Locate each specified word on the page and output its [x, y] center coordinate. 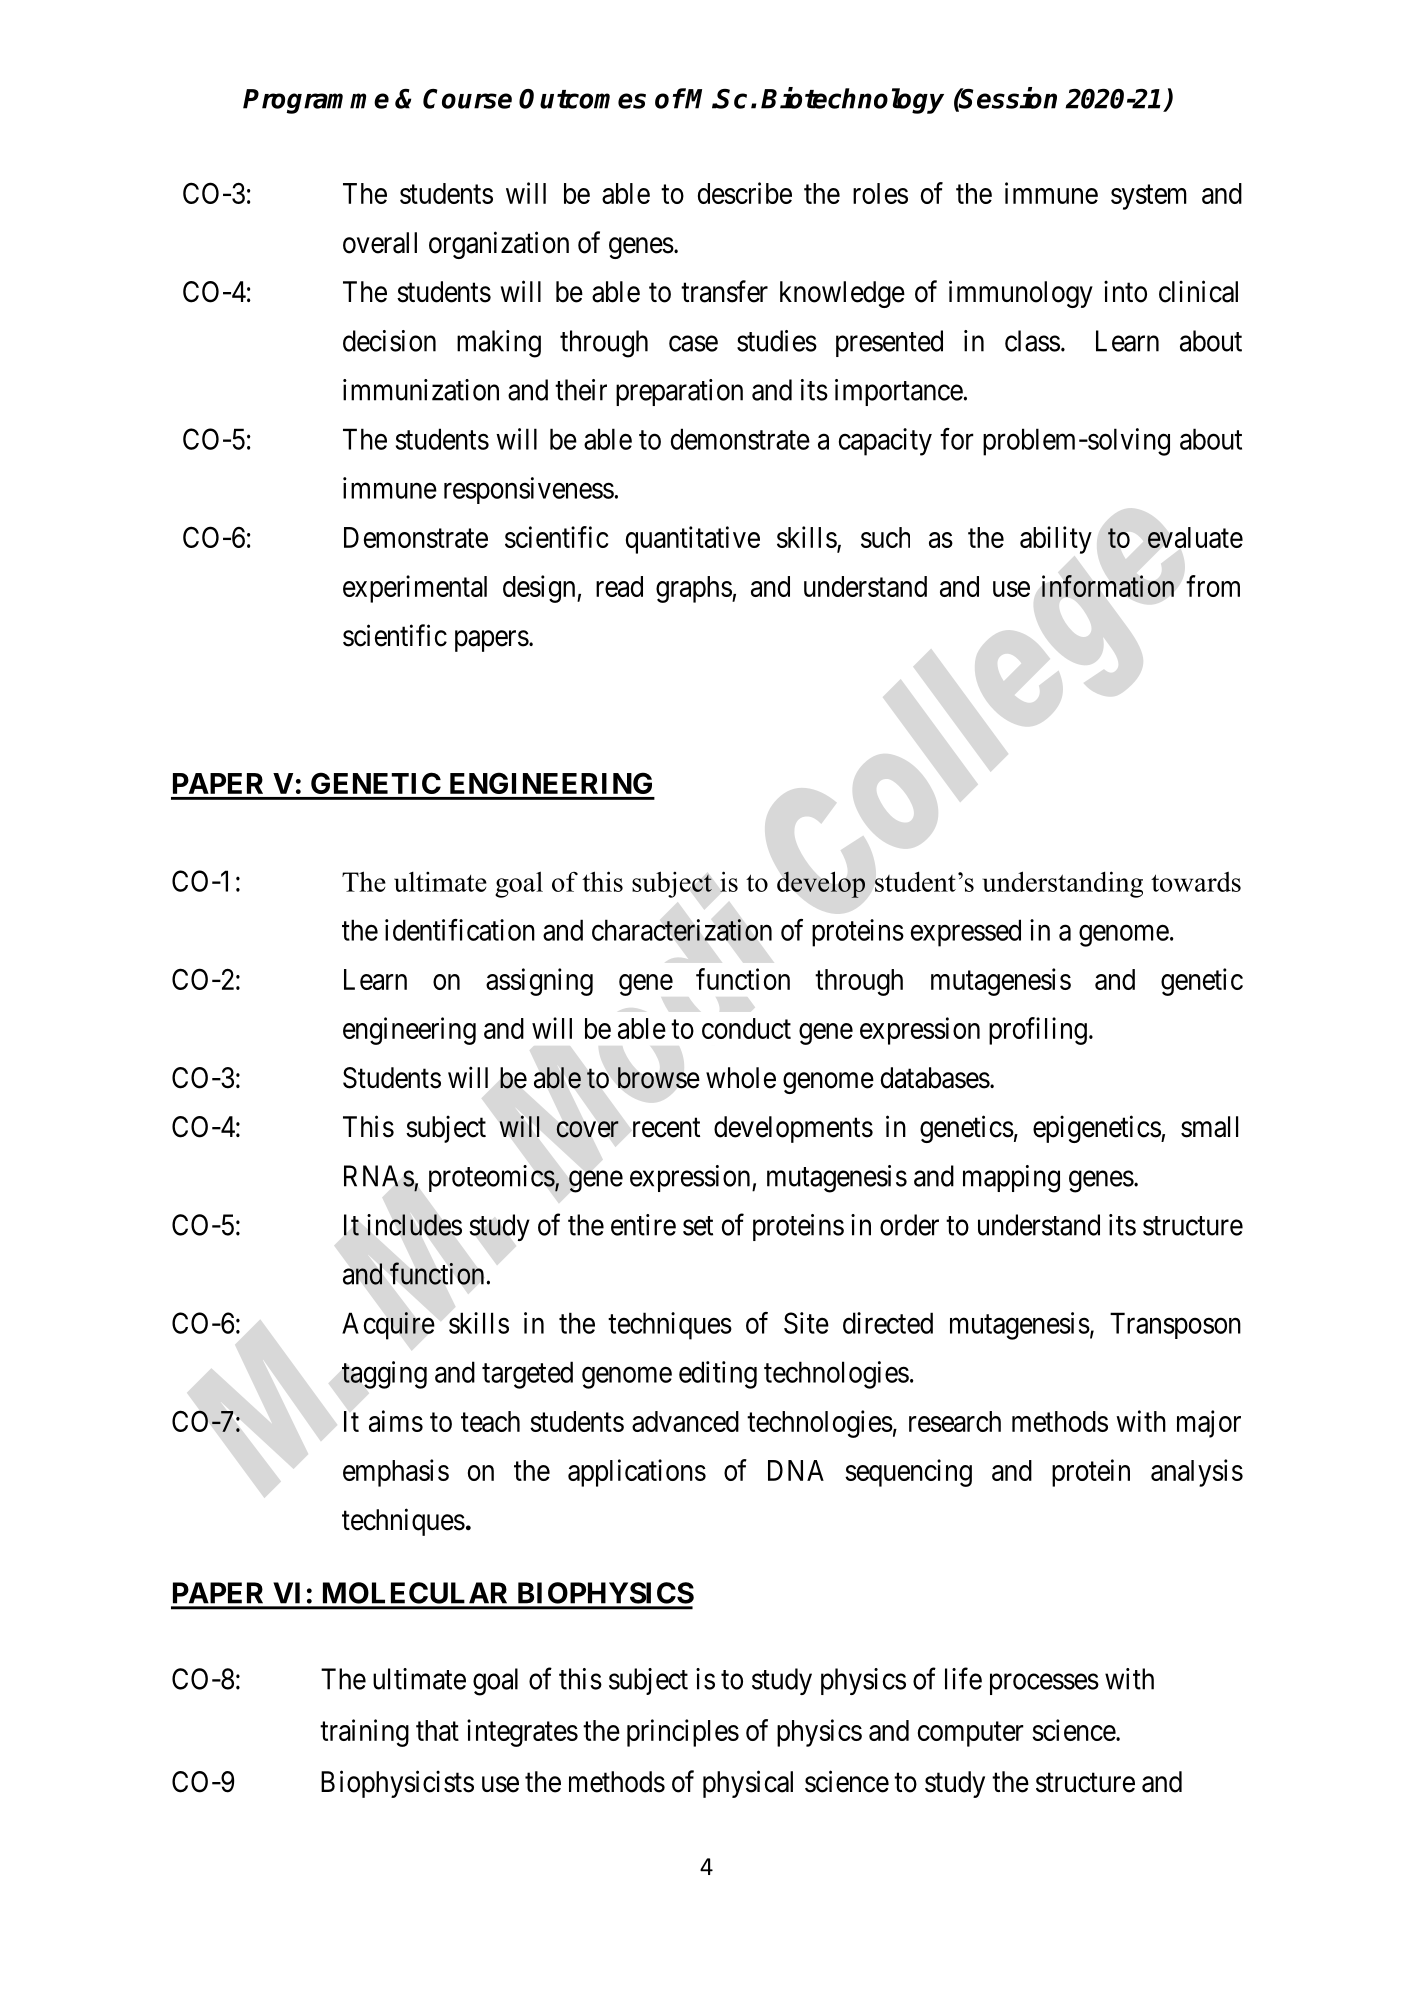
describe [745, 193]
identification [460, 930]
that [437, 1730]
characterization [682, 930]
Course [467, 99]
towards [1196, 881]
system [1149, 197]
